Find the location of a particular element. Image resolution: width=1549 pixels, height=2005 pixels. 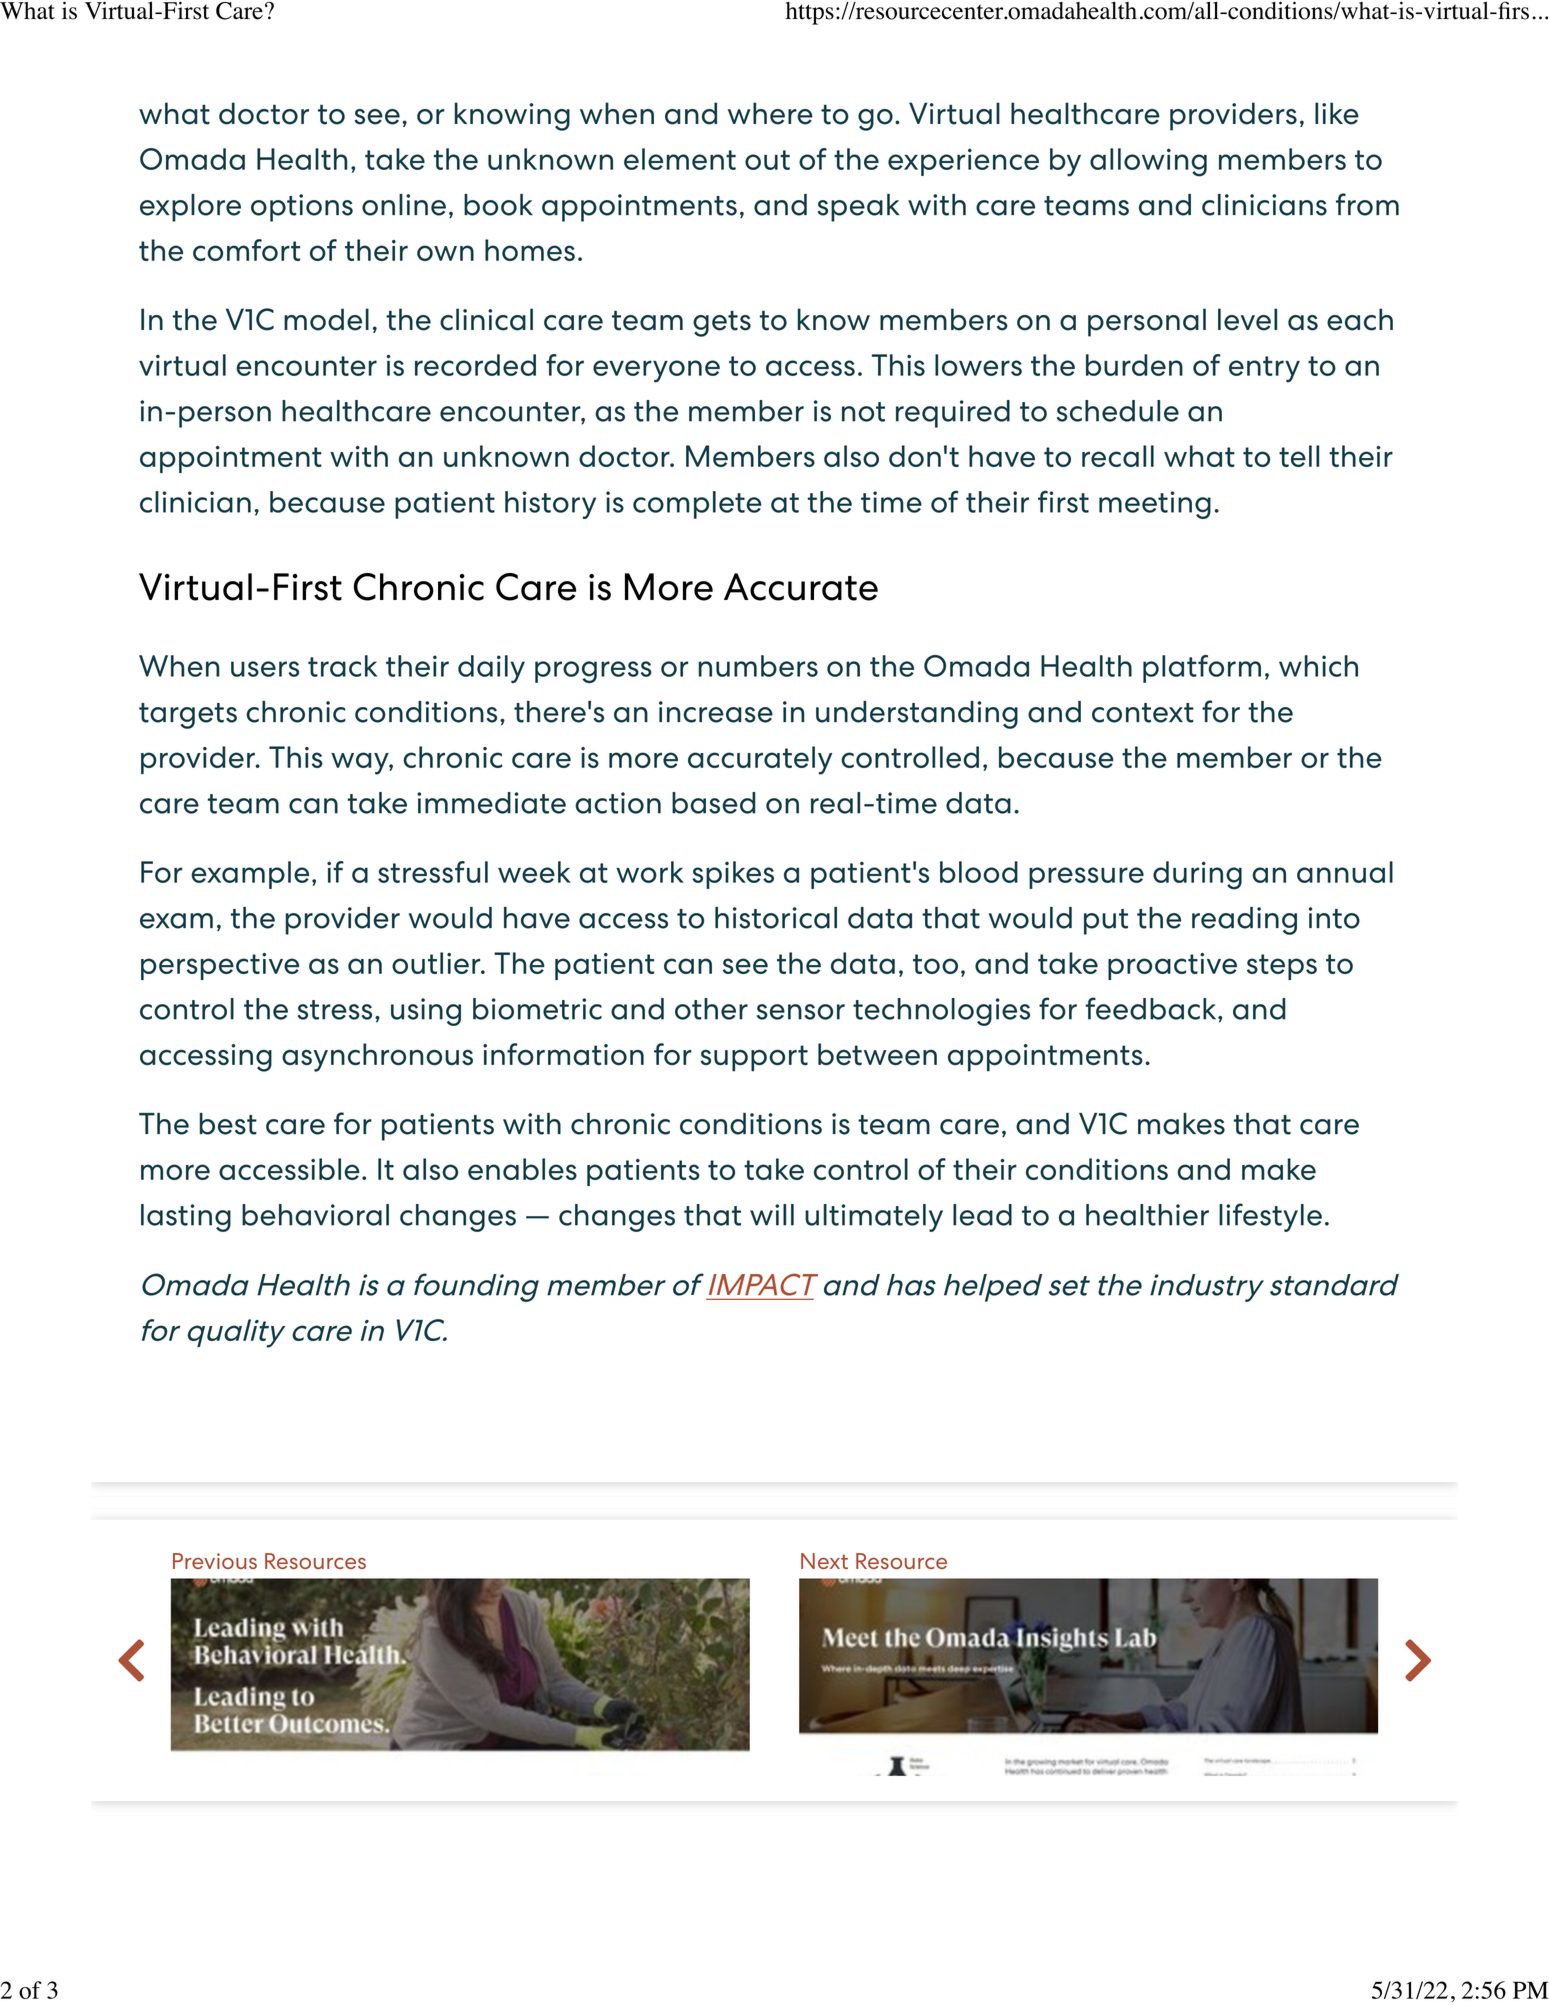

feedback is located at coordinates (1152, 1008).
